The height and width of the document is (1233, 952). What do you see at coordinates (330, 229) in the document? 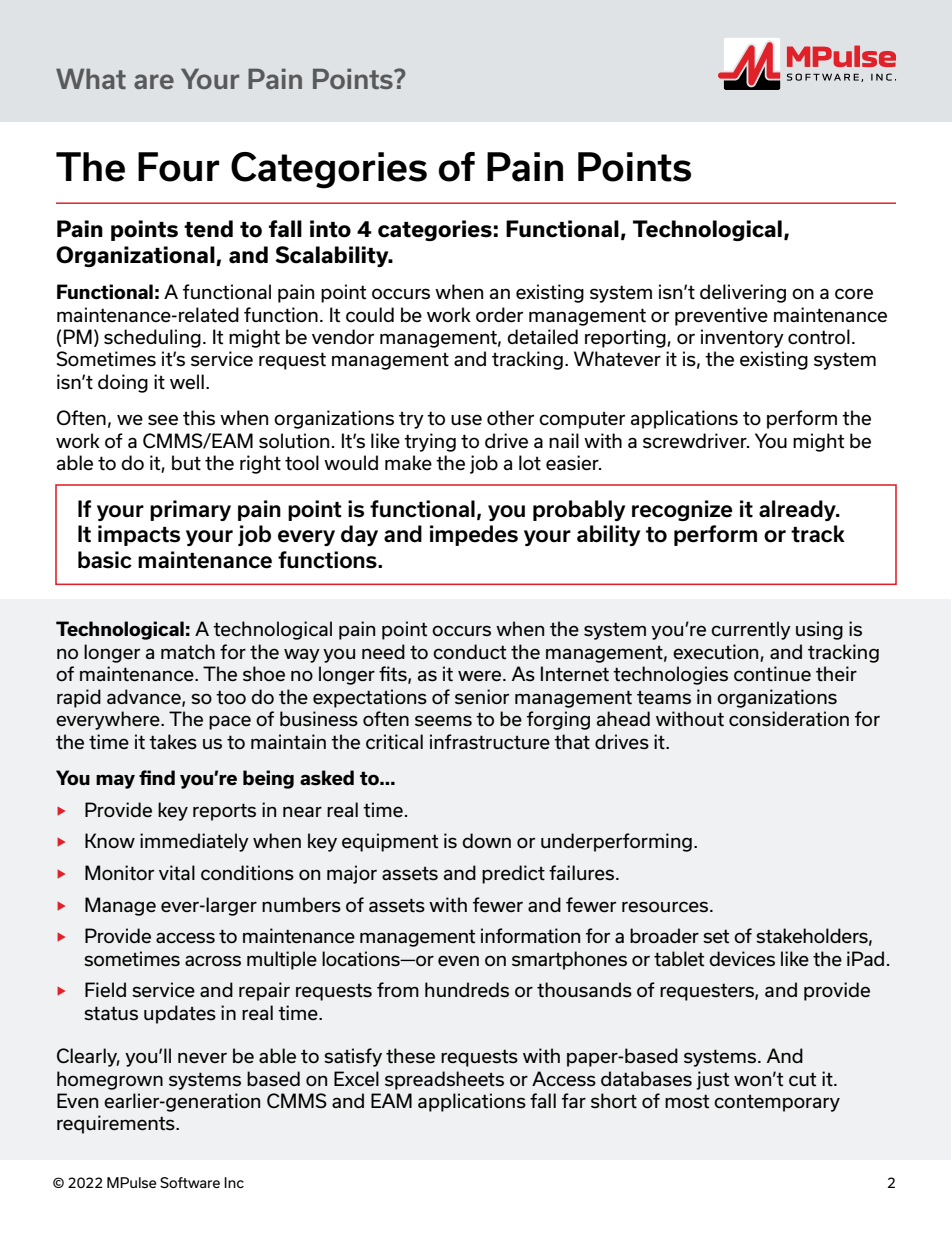
I see `into` at bounding box center [330, 229].
